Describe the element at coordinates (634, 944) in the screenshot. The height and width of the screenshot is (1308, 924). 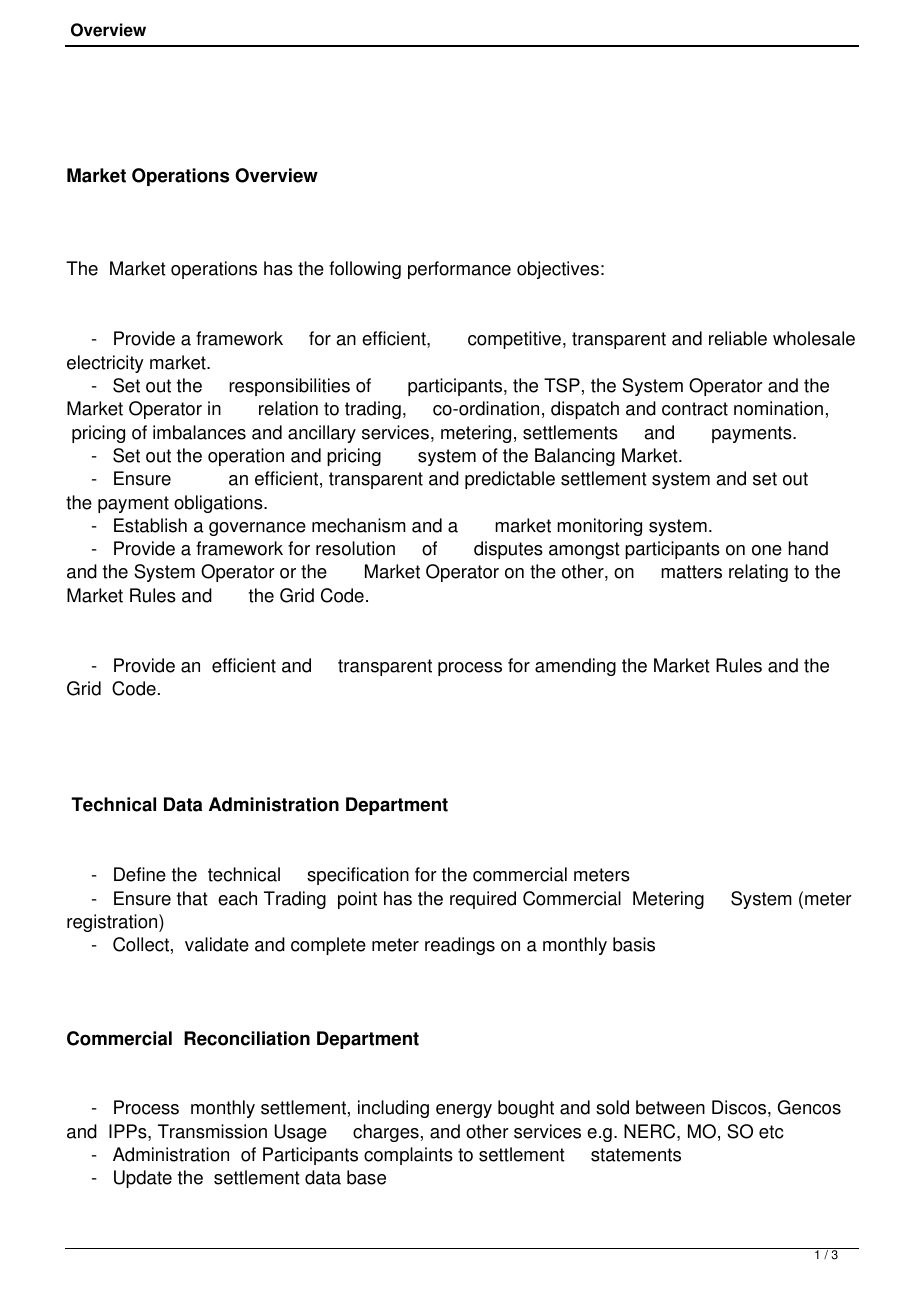
I see `basis` at that location.
